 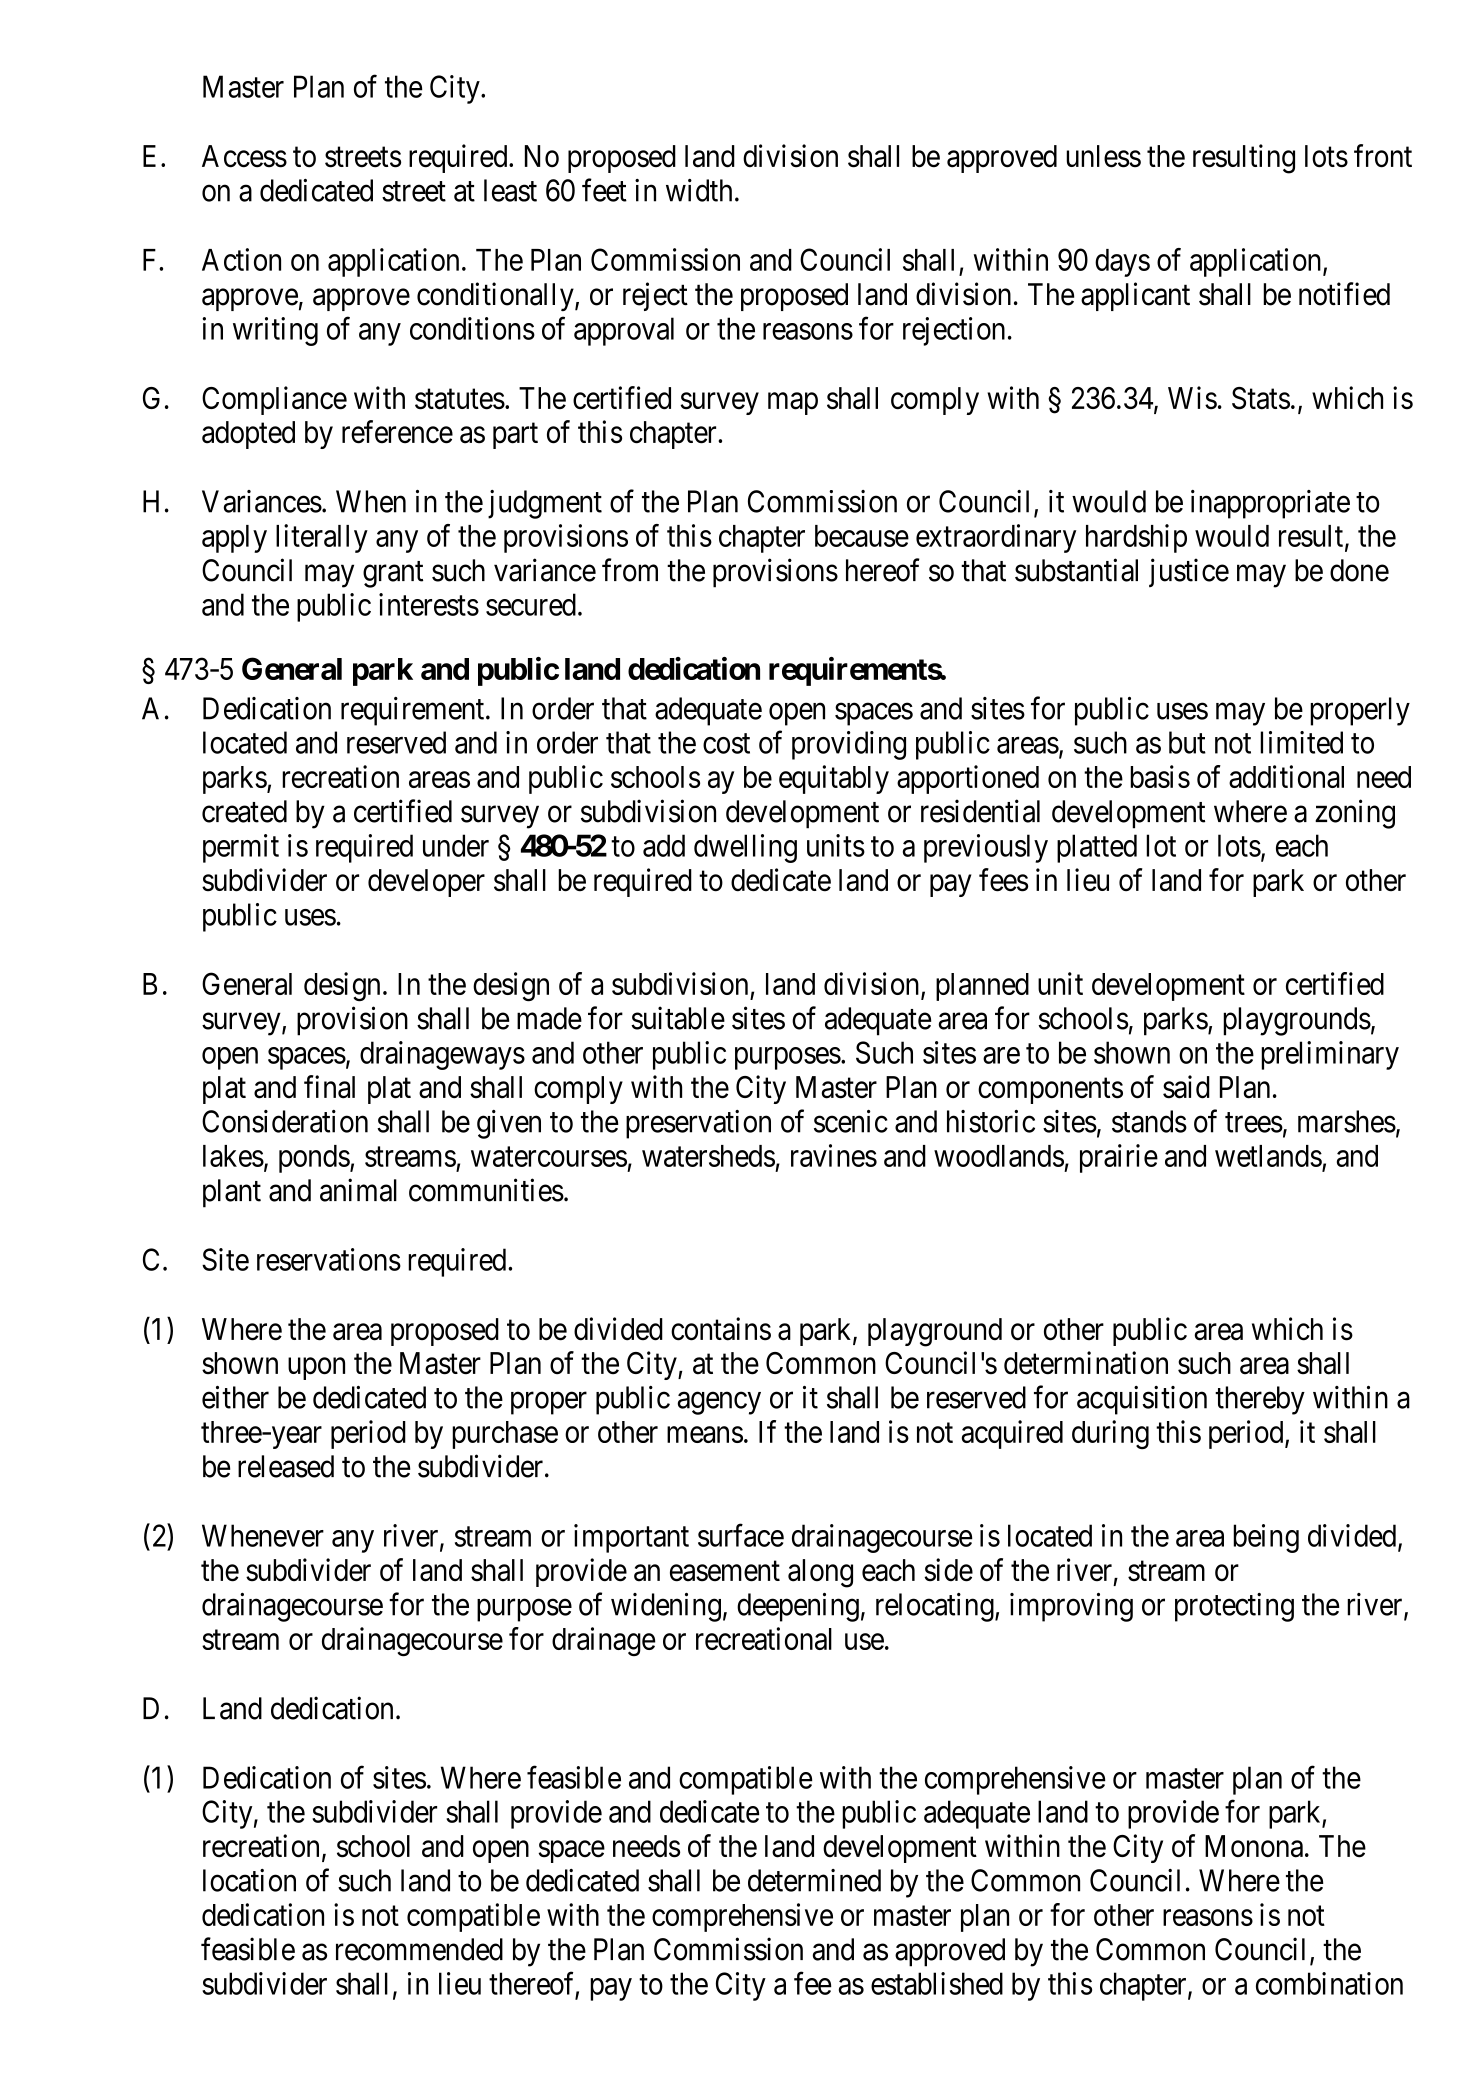 I want to click on determined, so click(x=814, y=1880).
